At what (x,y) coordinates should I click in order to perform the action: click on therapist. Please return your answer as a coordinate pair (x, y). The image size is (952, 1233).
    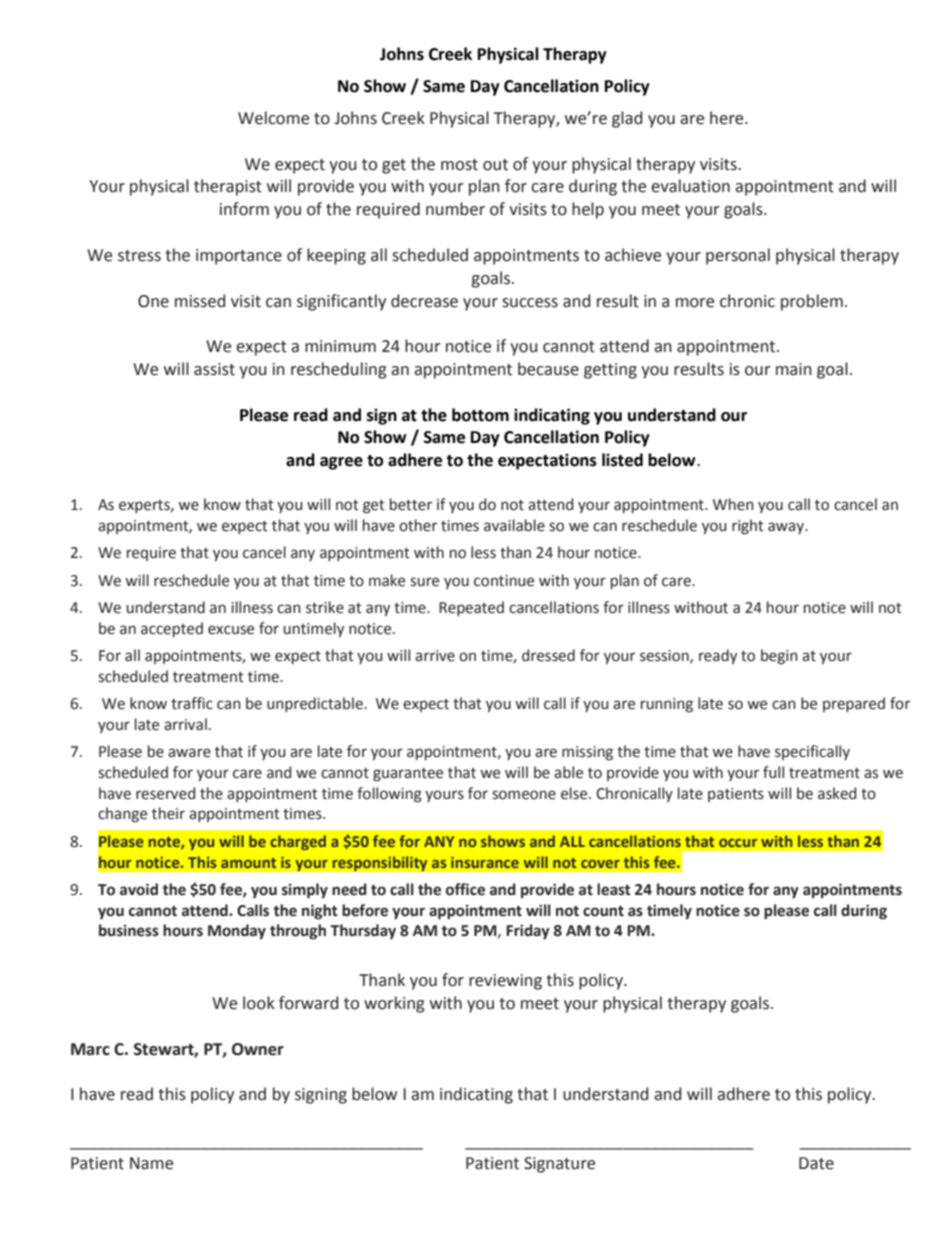
    Looking at the image, I should click on (228, 187).
